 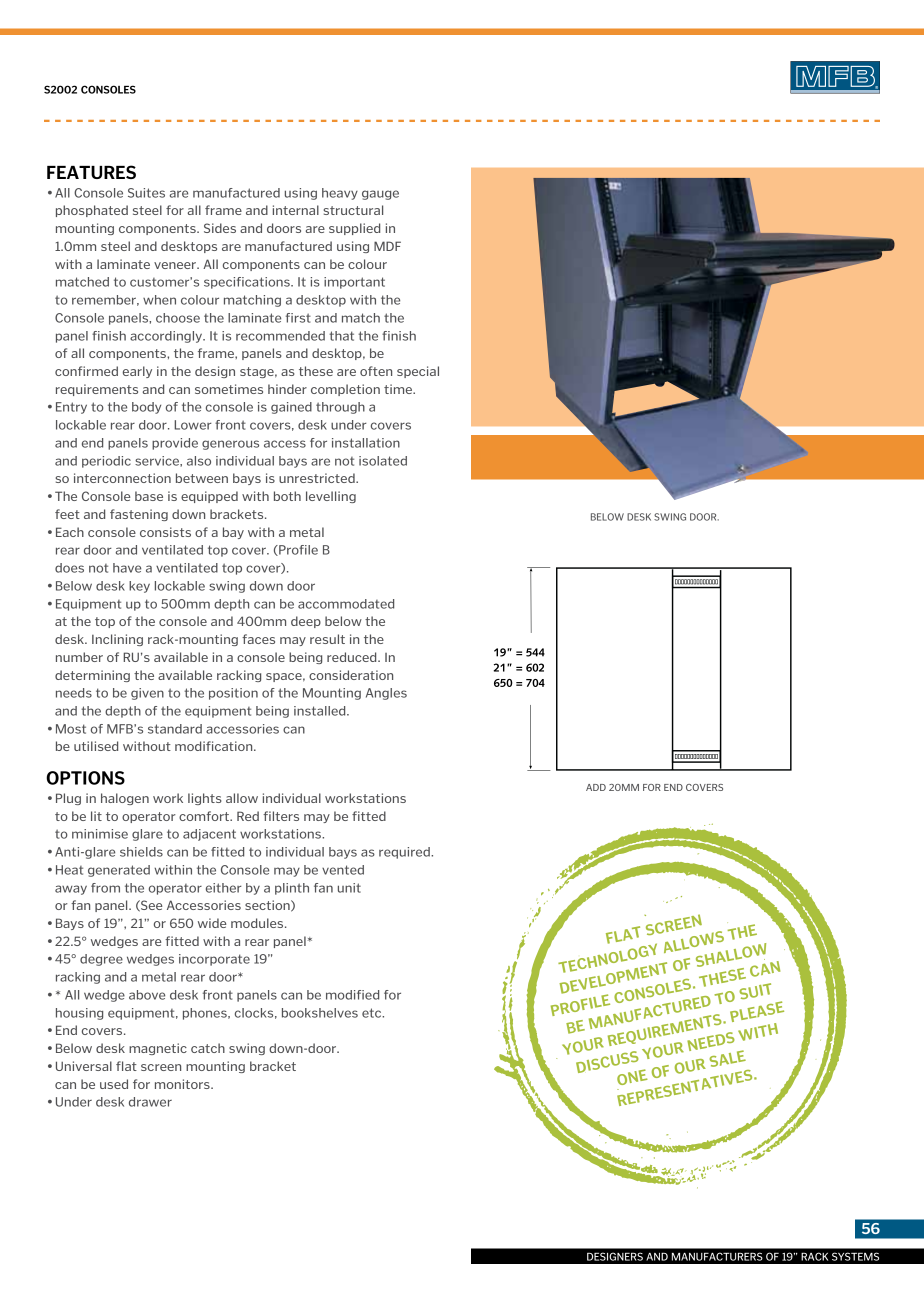 I want to click on heavy, so click(x=340, y=194).
